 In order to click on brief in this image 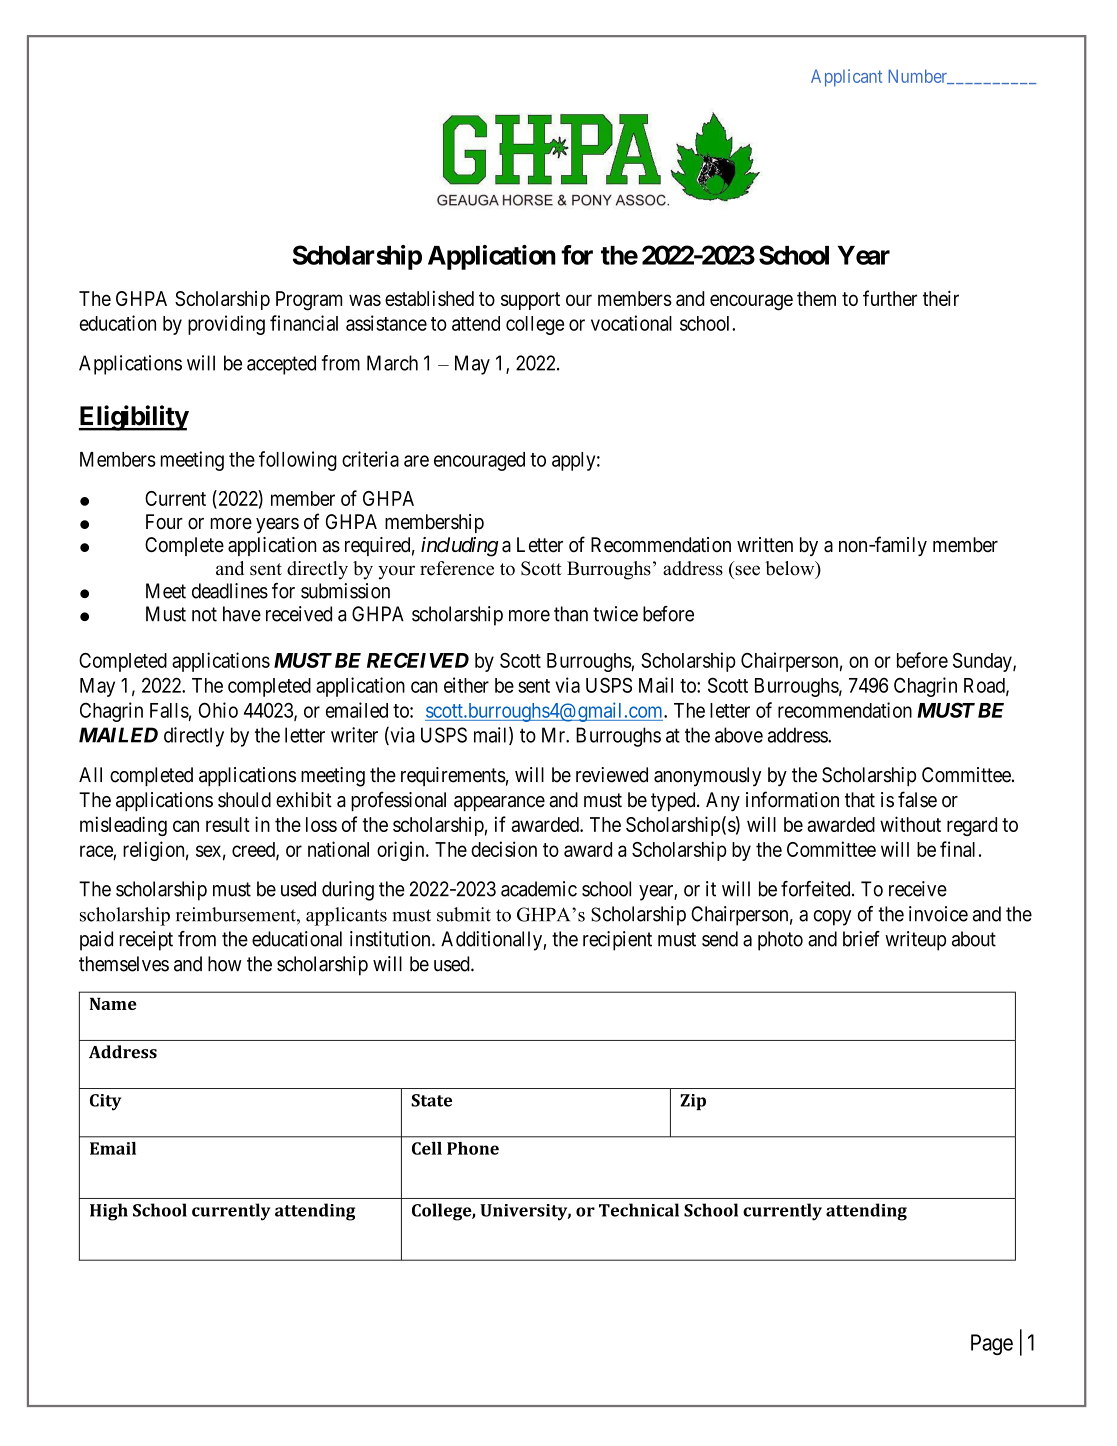, I will do `click(861, 939)`.
